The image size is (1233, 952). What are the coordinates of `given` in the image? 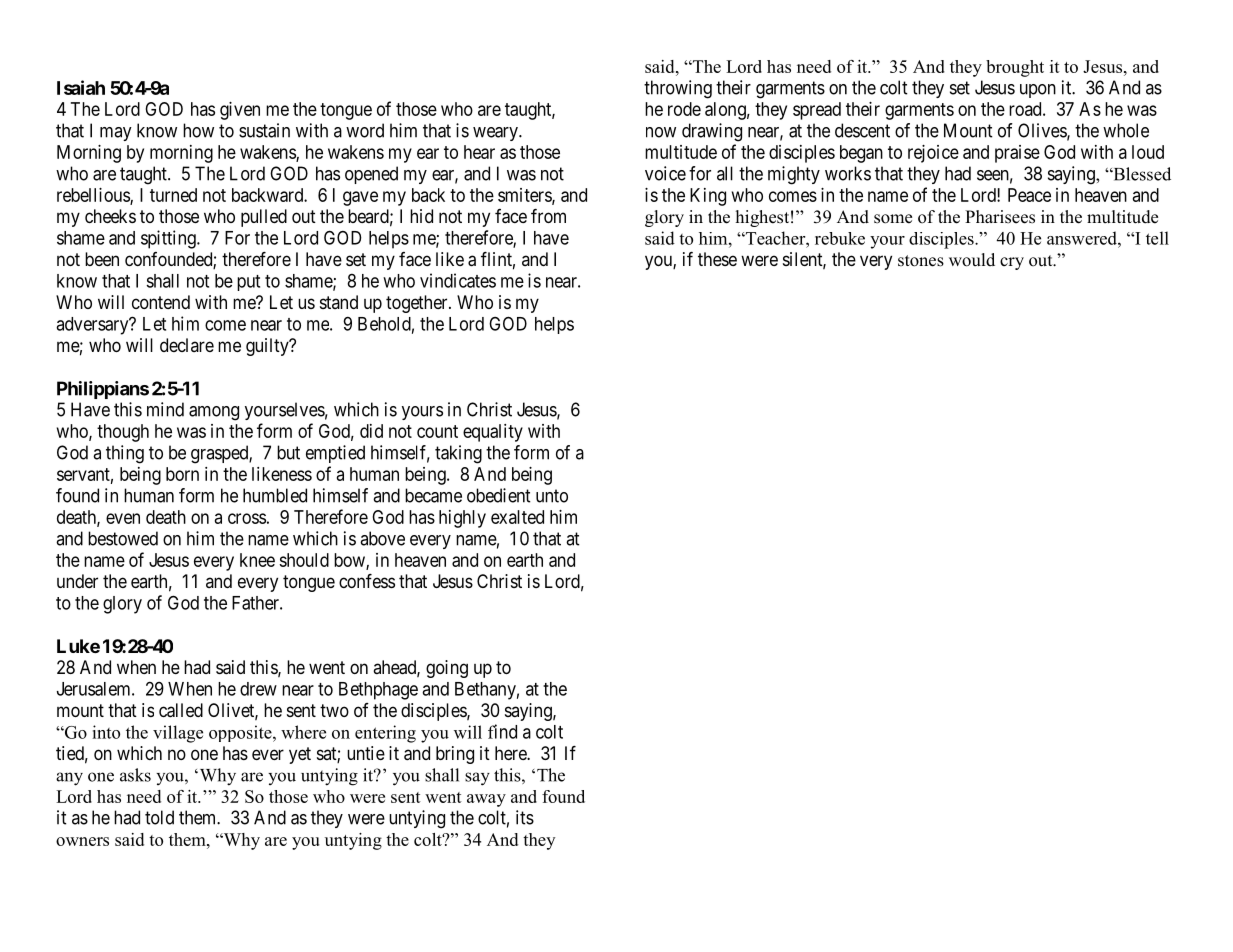 It's located at (240, 111).
